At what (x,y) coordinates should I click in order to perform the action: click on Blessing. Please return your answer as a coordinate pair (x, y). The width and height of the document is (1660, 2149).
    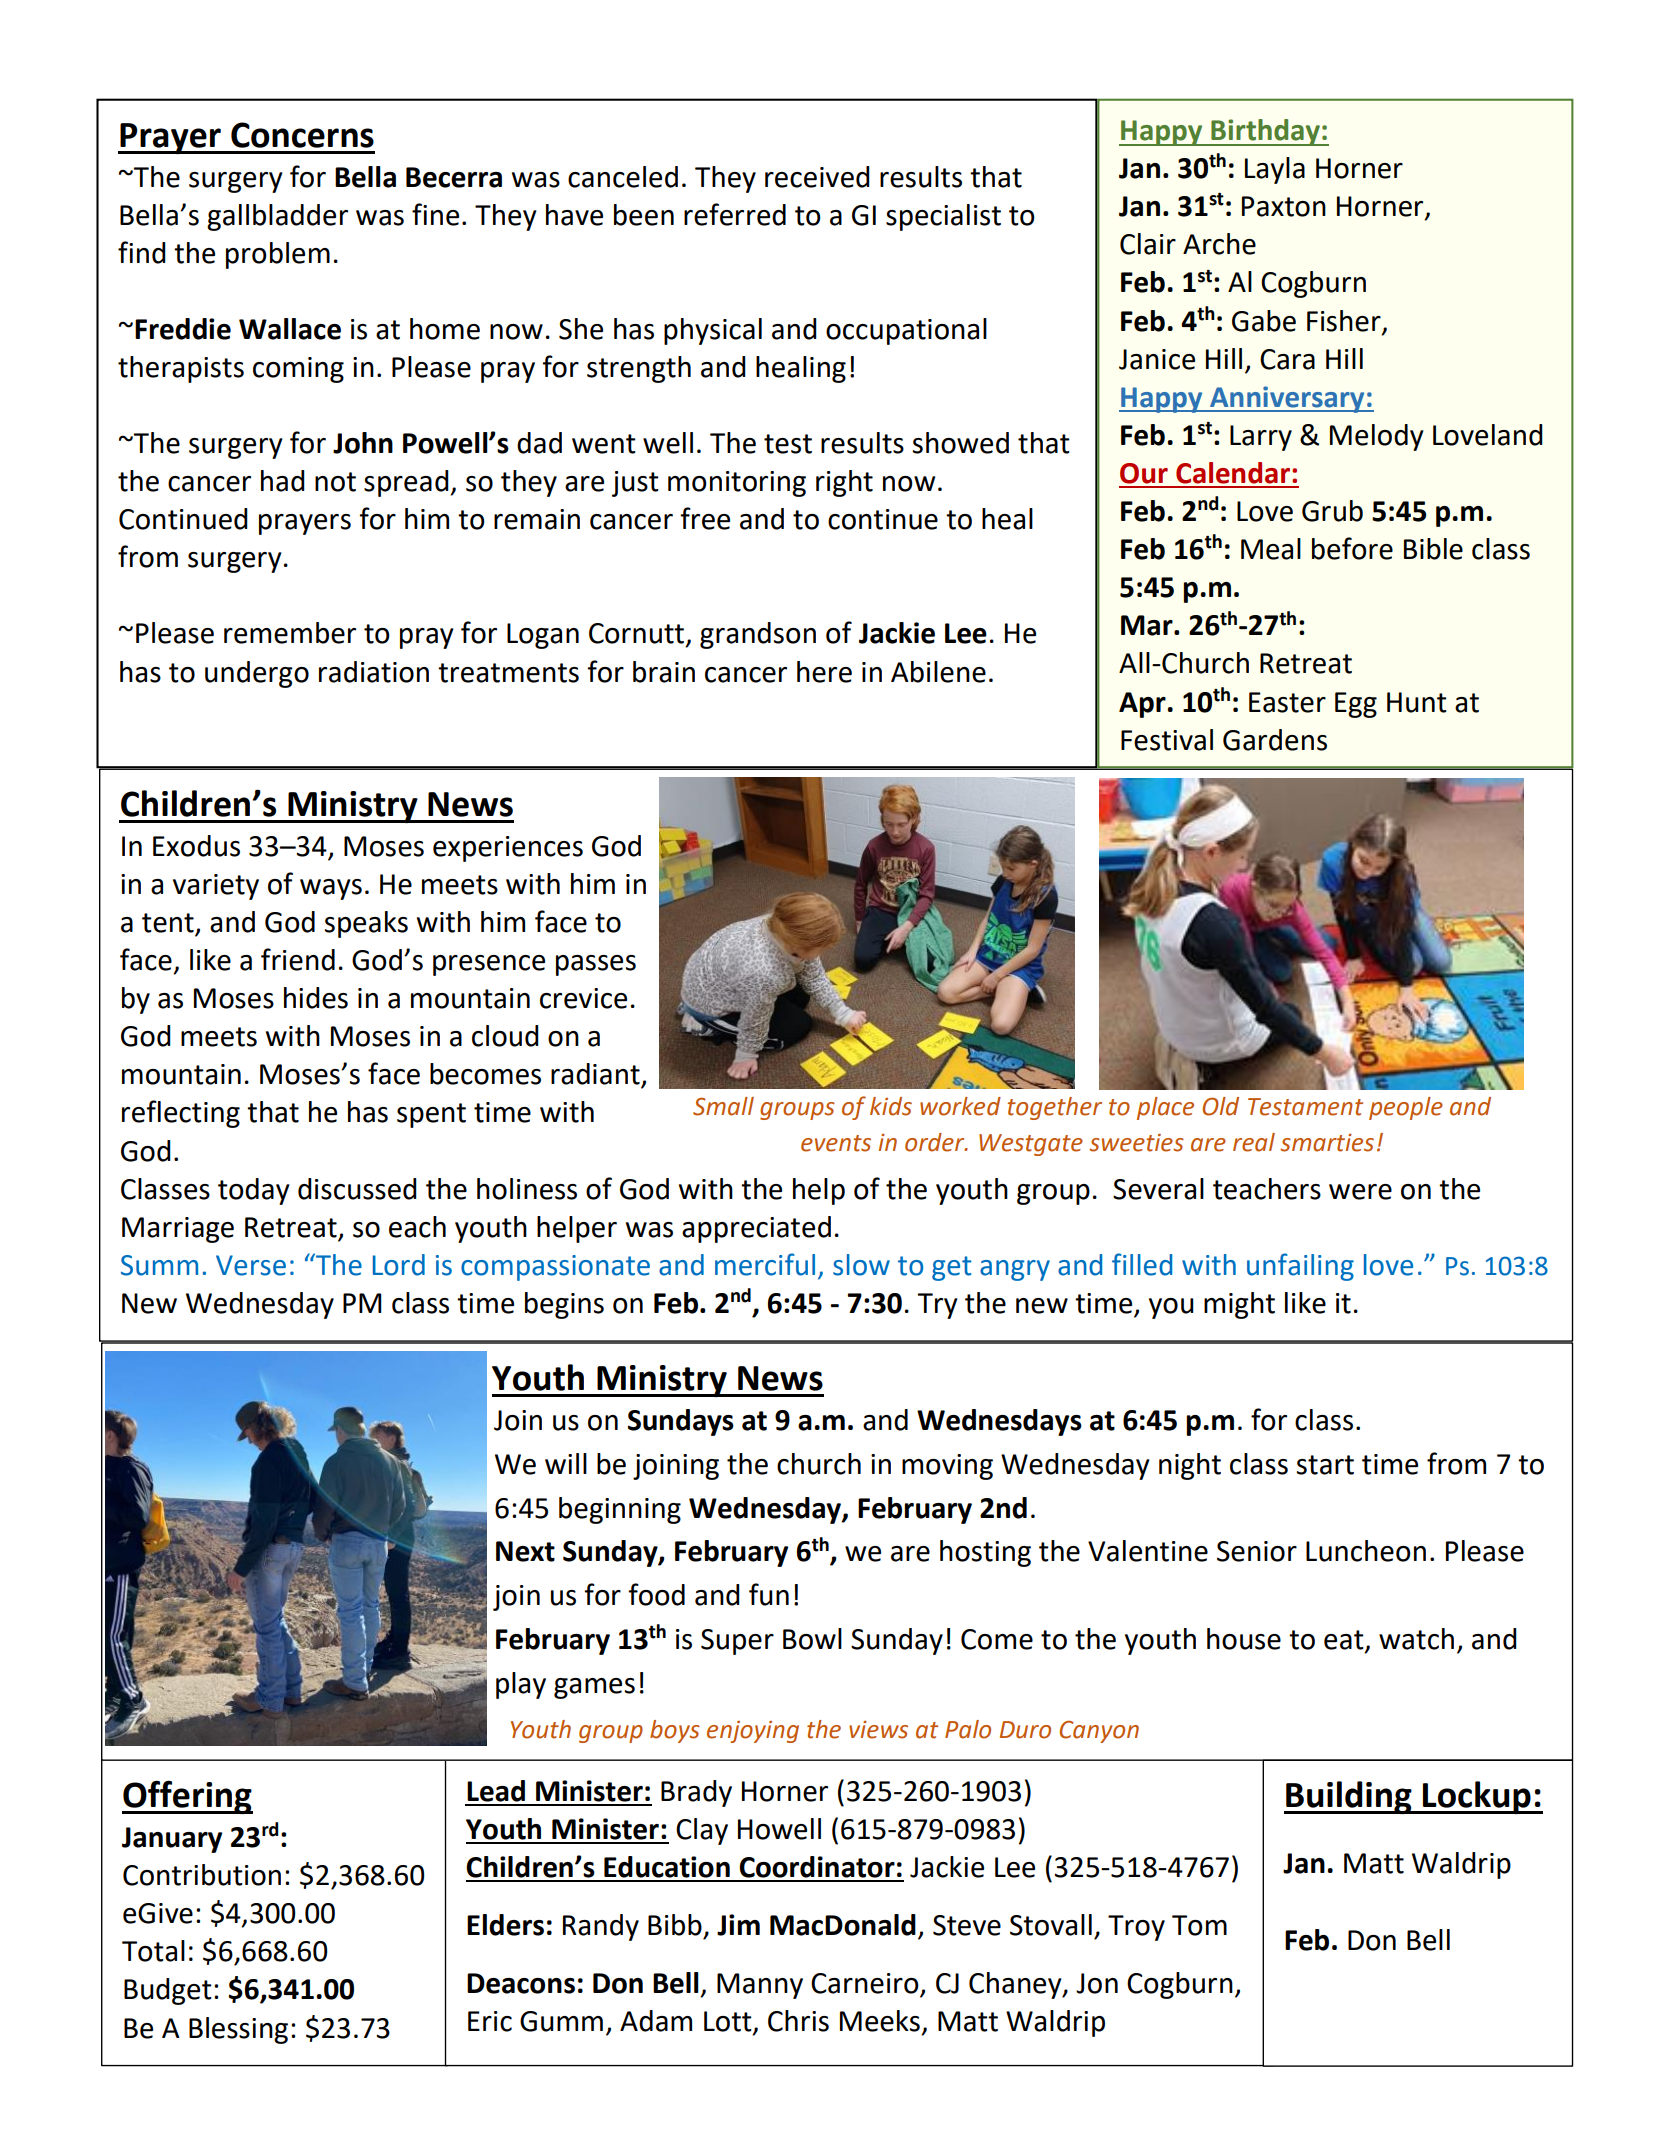
    Looking at the image, I should click on (238, 2030).
